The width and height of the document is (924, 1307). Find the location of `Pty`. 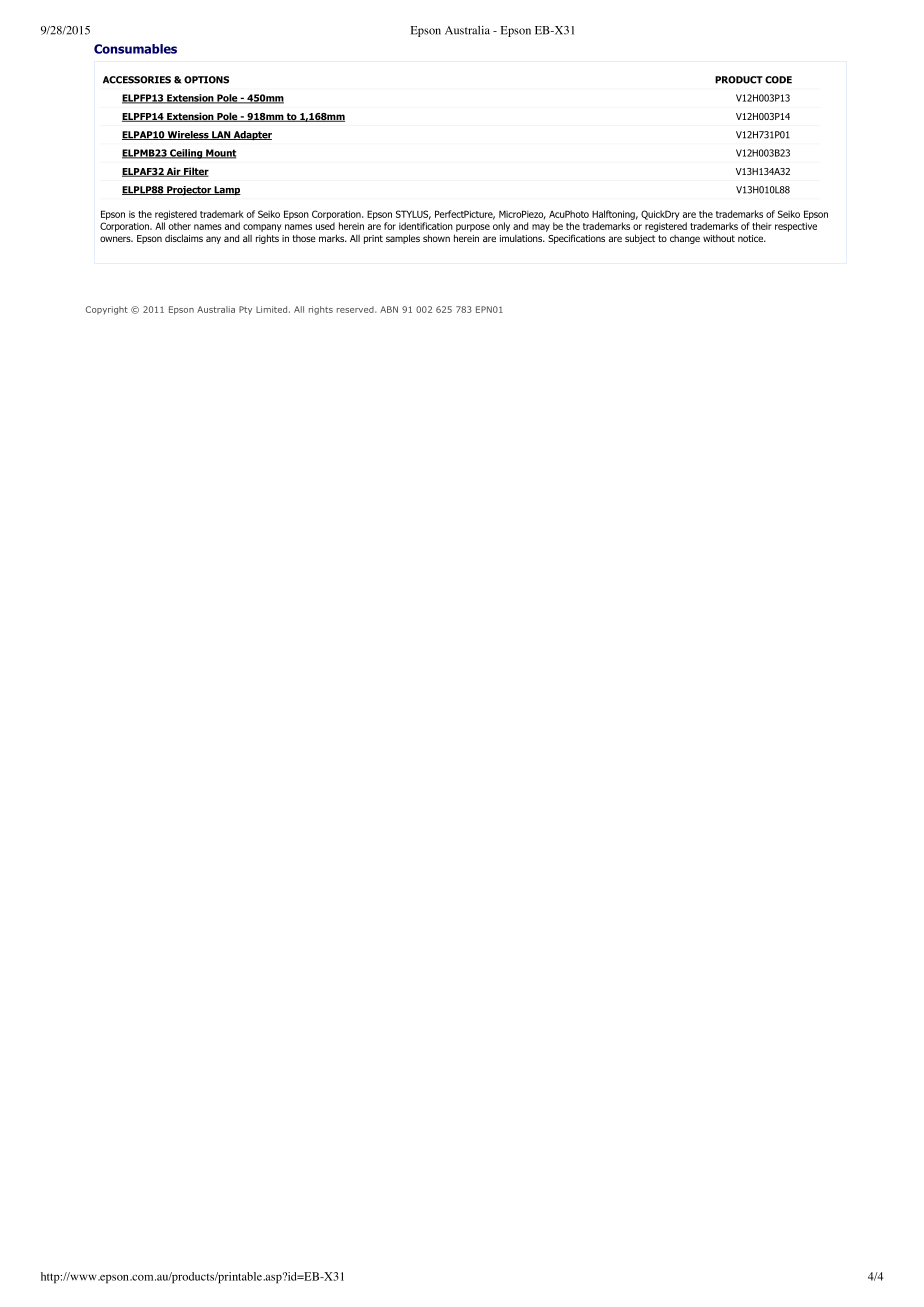

Pty is located at coordinates (245, 310).
